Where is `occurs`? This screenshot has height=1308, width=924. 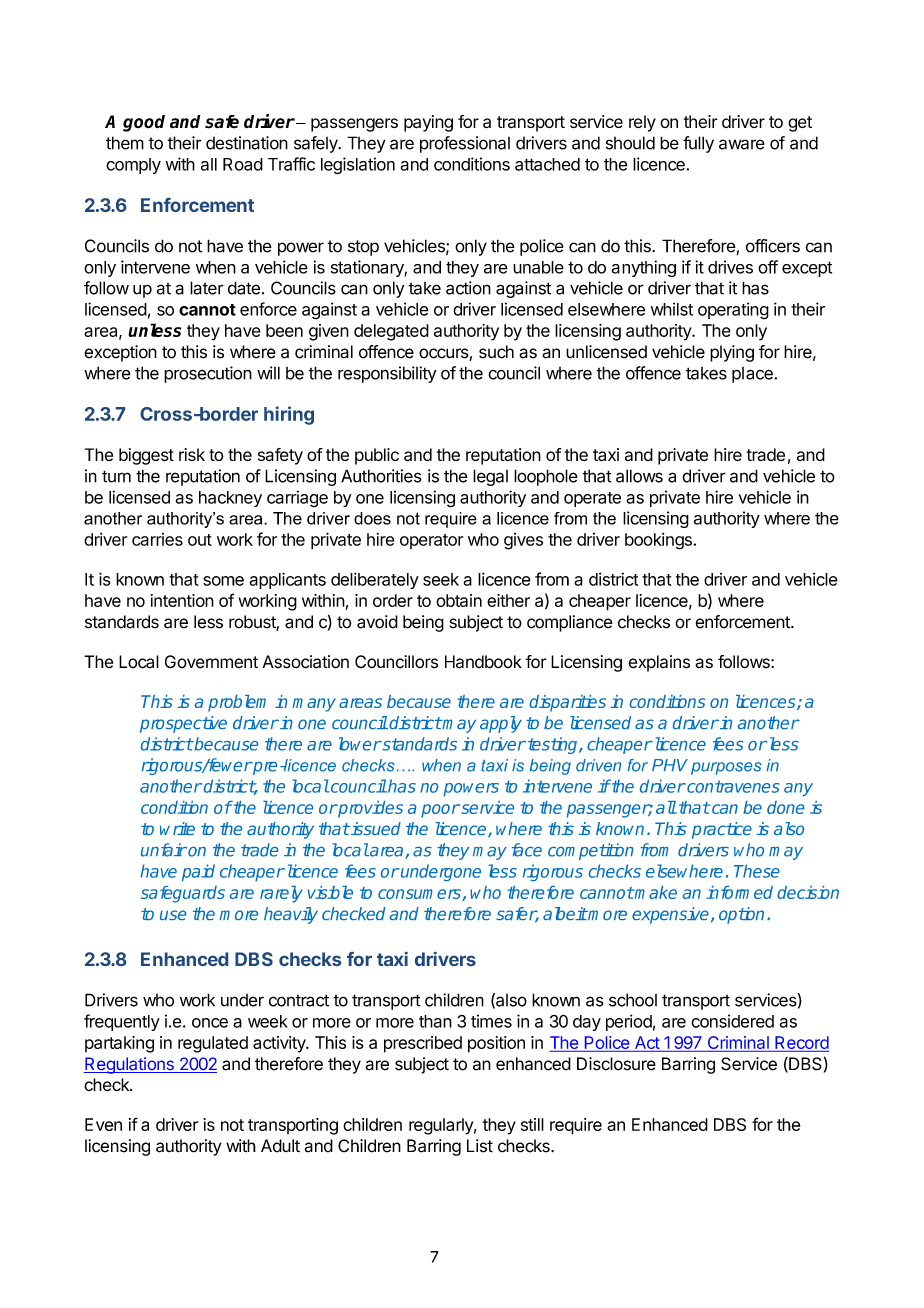 occurs is located at coordinates (444, 354).
